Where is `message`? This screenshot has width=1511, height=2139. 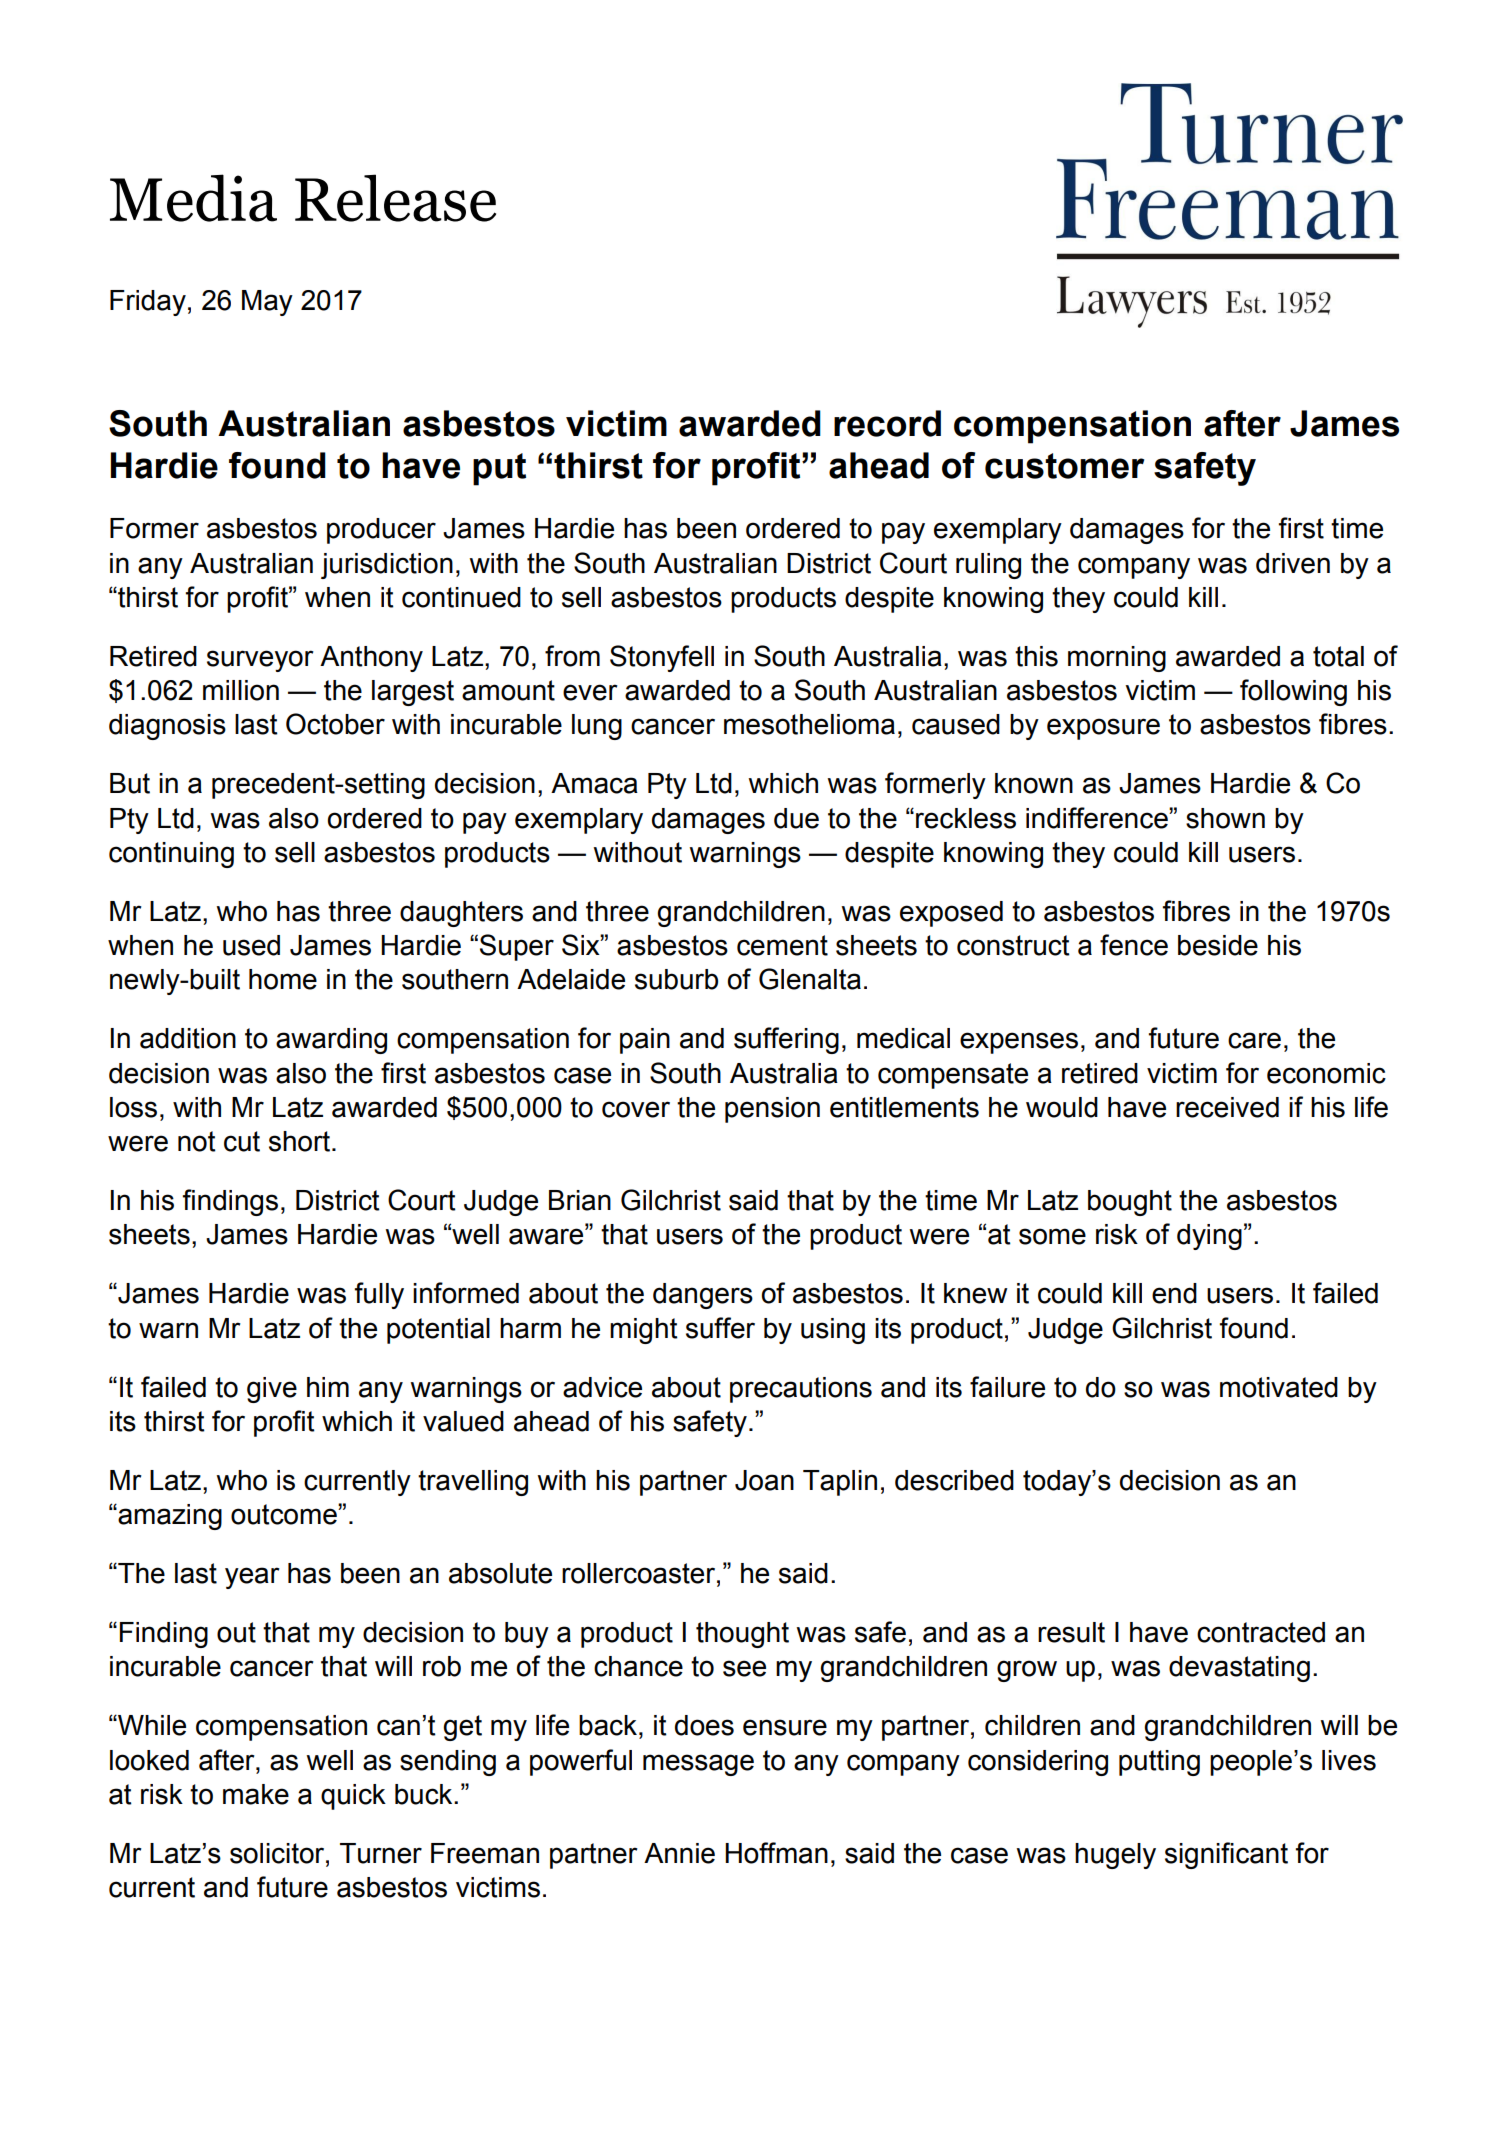 message is located at coordinates (698, 1765).
